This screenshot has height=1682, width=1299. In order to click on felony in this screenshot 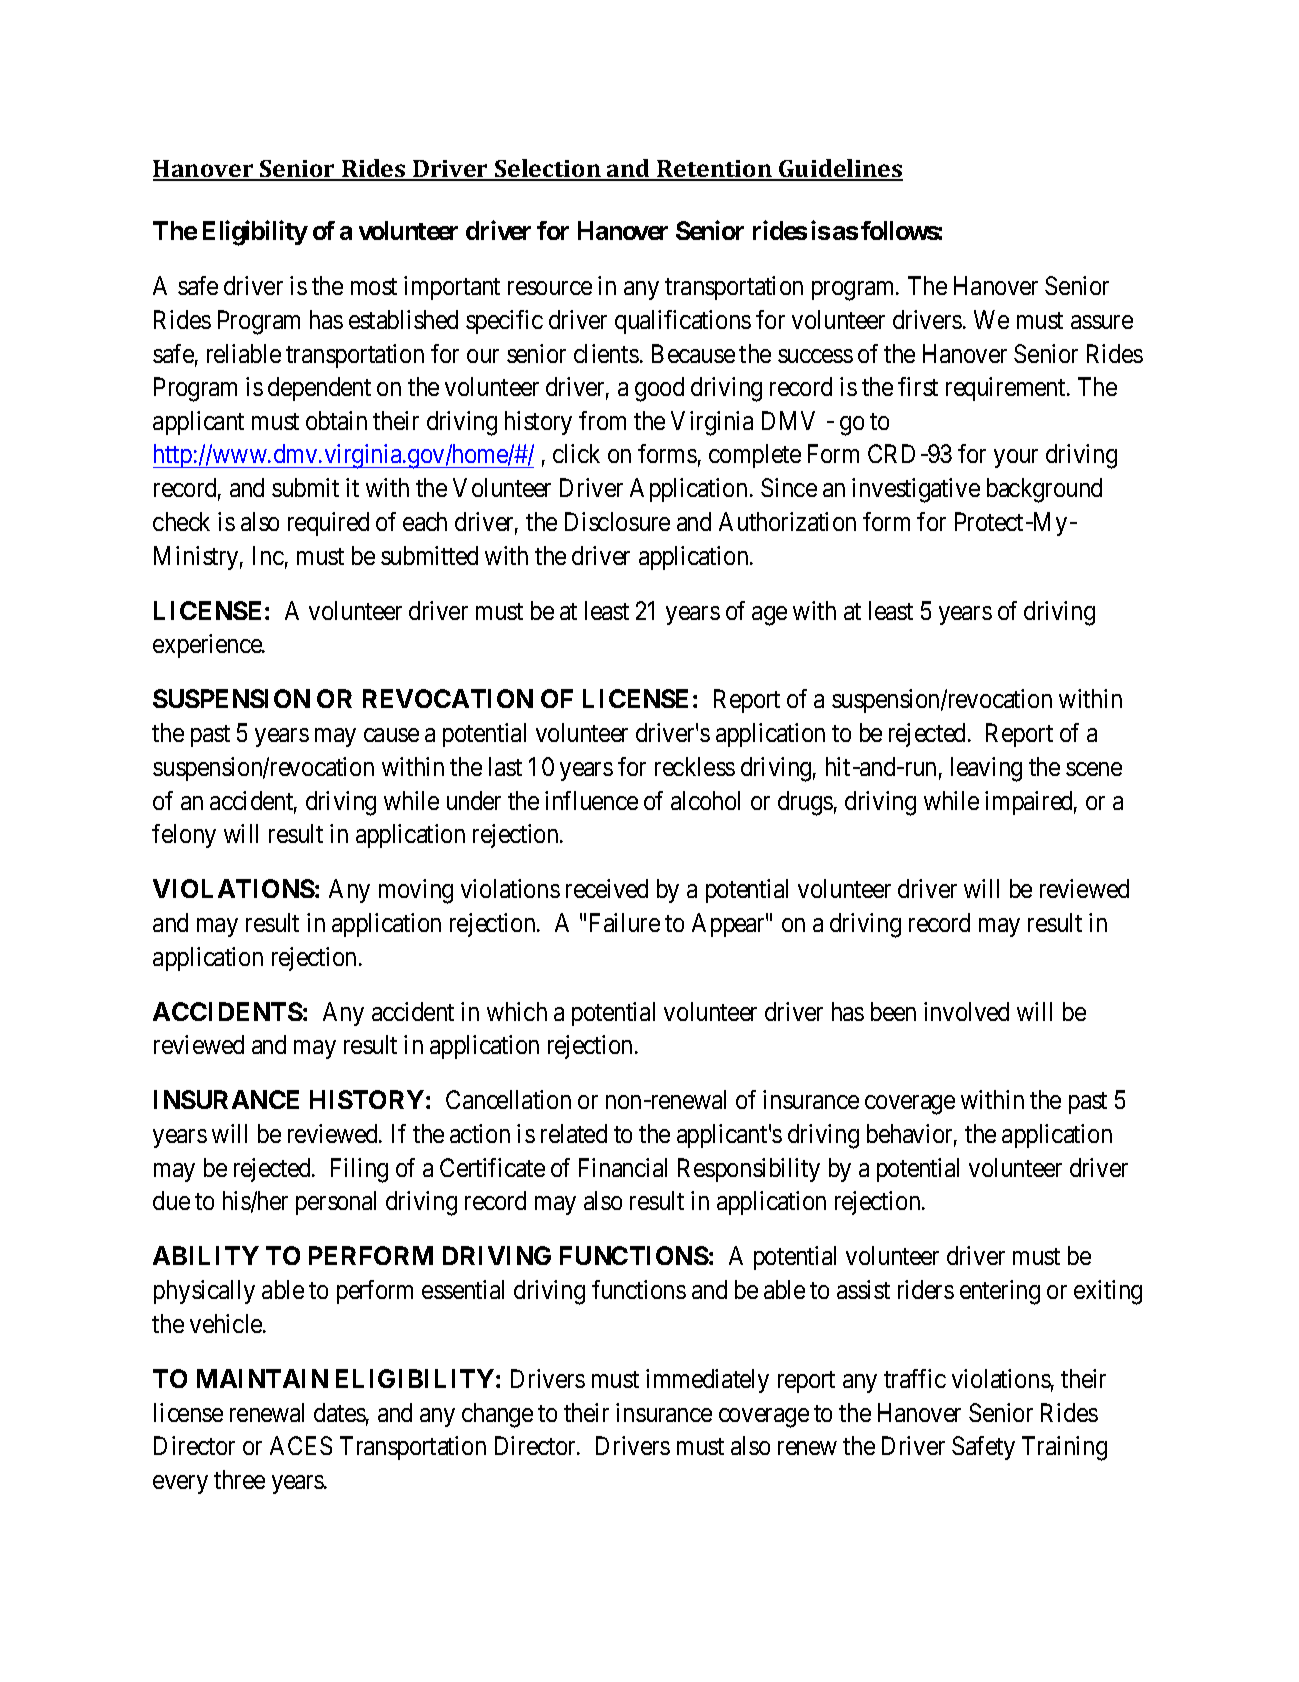, I will do `click(184, 836)`.
